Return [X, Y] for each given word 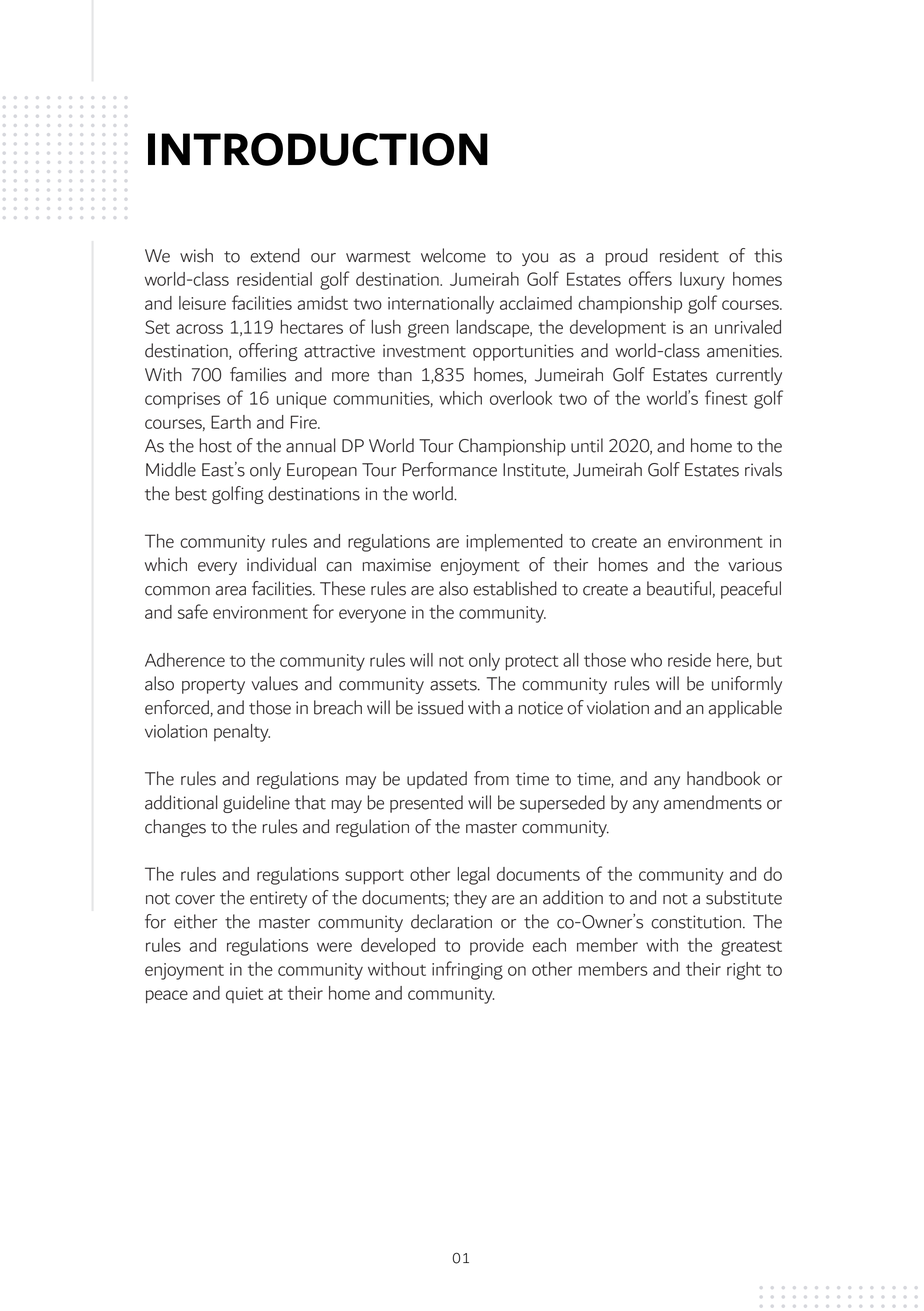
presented [426, 804]
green [428, 330]
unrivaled [748, 327]
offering [268, 352]
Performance [450, 469]
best [191, 493]
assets [454, 685]
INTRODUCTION [318, 149]
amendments [713, 802]
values [274, 683]
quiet [244, 995]
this [768, 255]
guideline [256, 804]
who [646, 660]
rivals [763, 469]
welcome [453, 255]
